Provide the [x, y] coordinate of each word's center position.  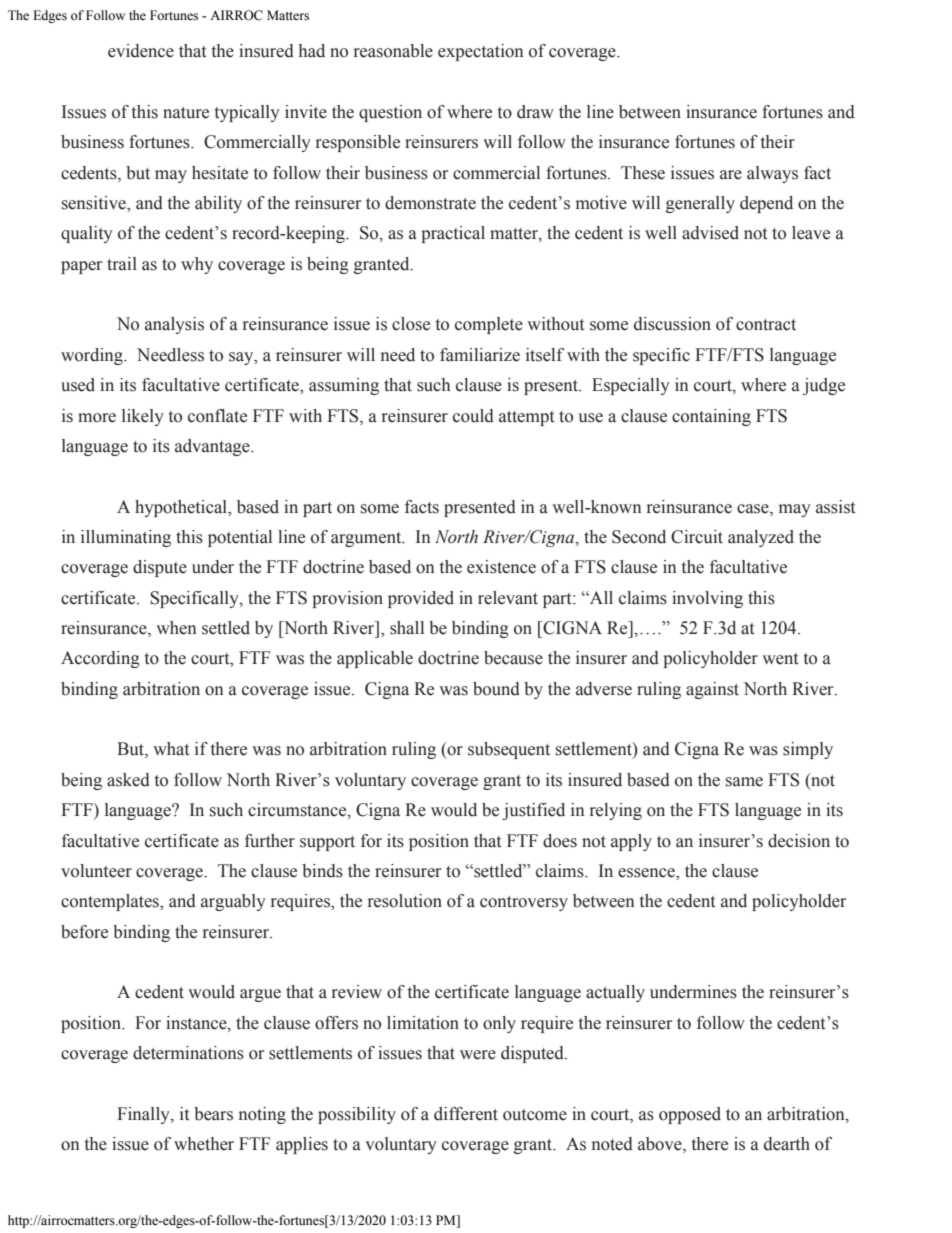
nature [186, 113]
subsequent [509, 750]
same [744, 782]
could [473, 416]
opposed [690, 1115]
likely [143, 417]
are [731, 175]
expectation [481, 52]
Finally [144, 1115]
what [171, 749]
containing [711, 417]
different [466, 1114]
